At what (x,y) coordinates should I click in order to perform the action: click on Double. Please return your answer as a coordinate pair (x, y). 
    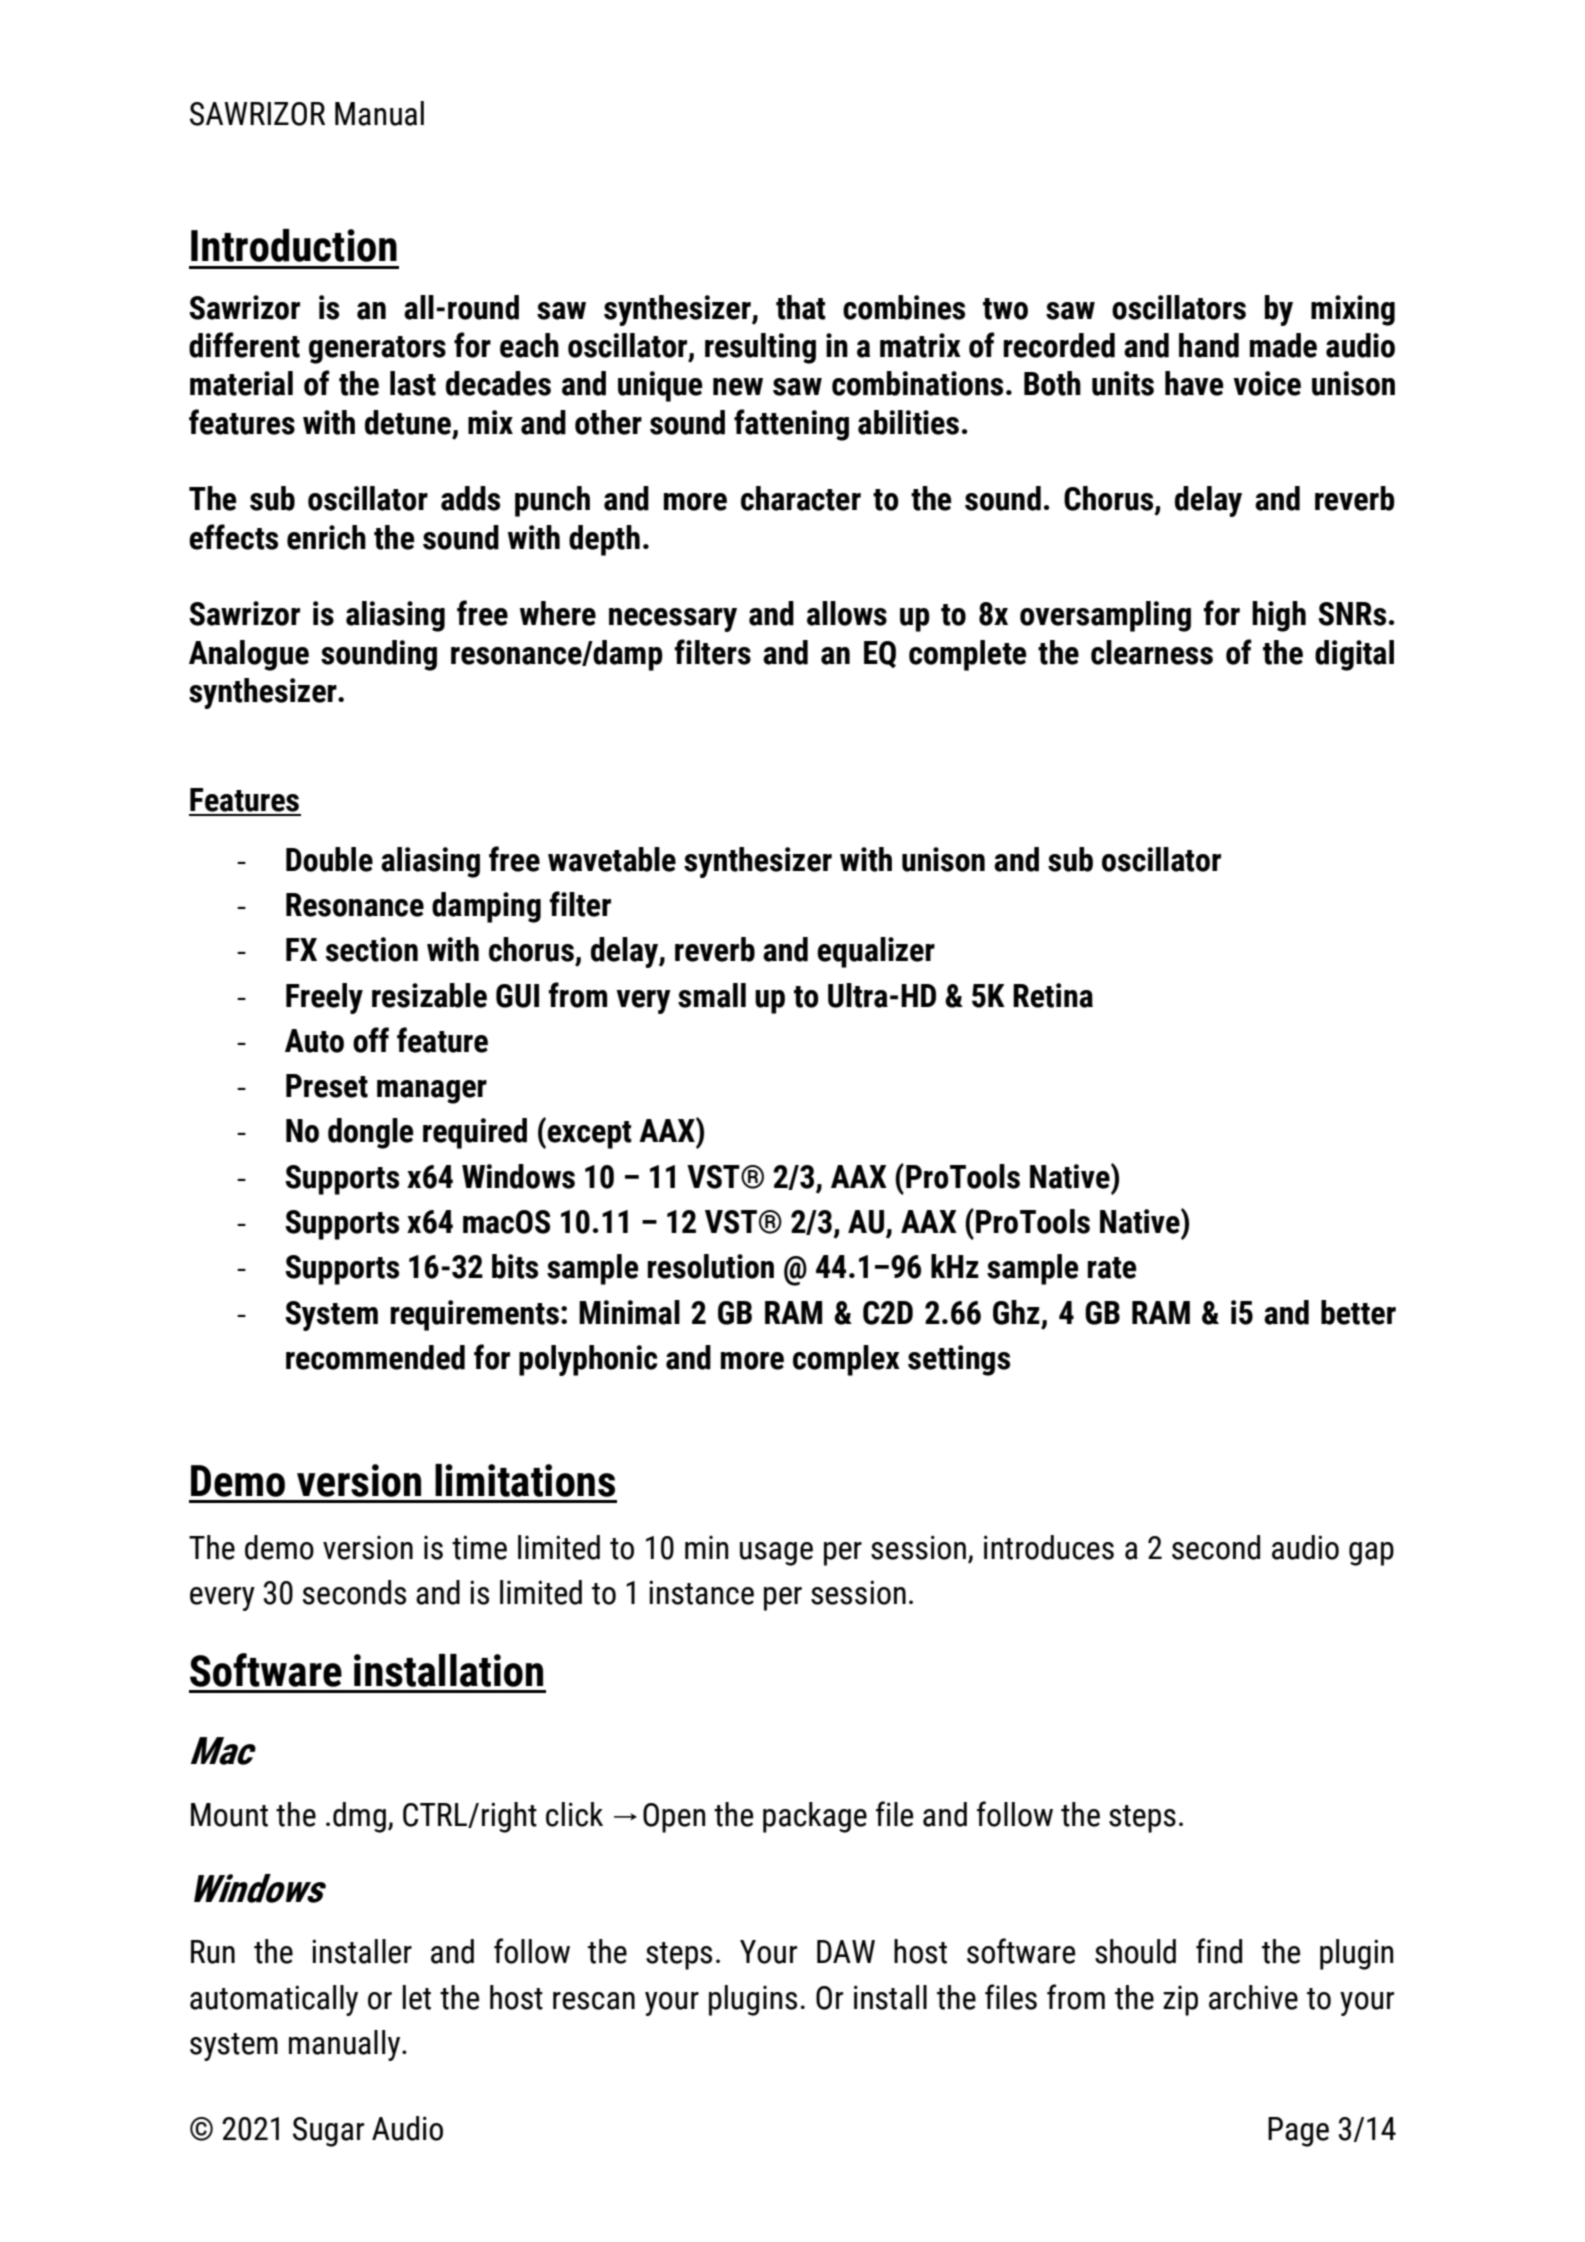
    Looking at the image, I should click on (329, 859).
